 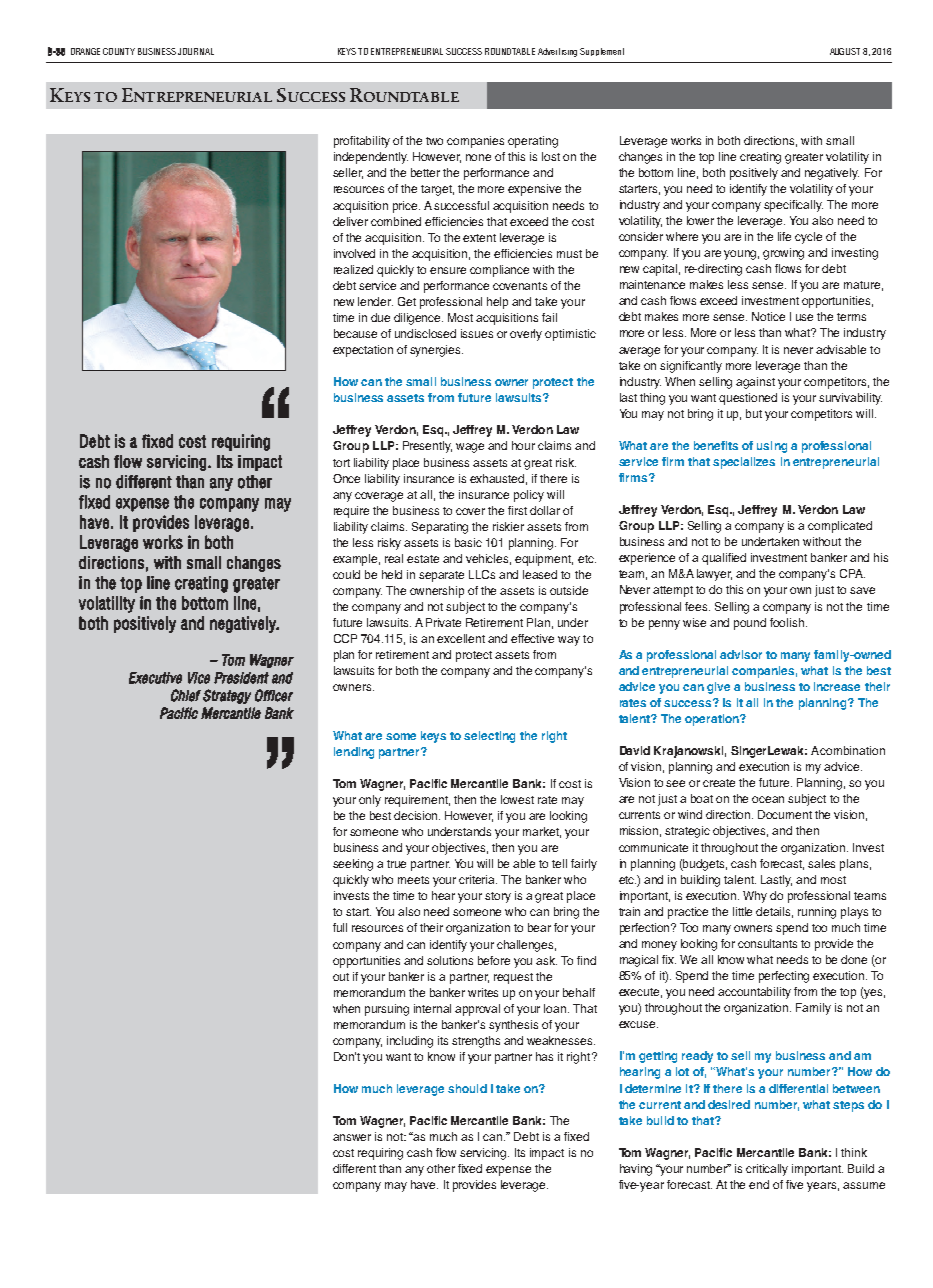 I want to click on AUGUST, so click(x=845, y=51).
